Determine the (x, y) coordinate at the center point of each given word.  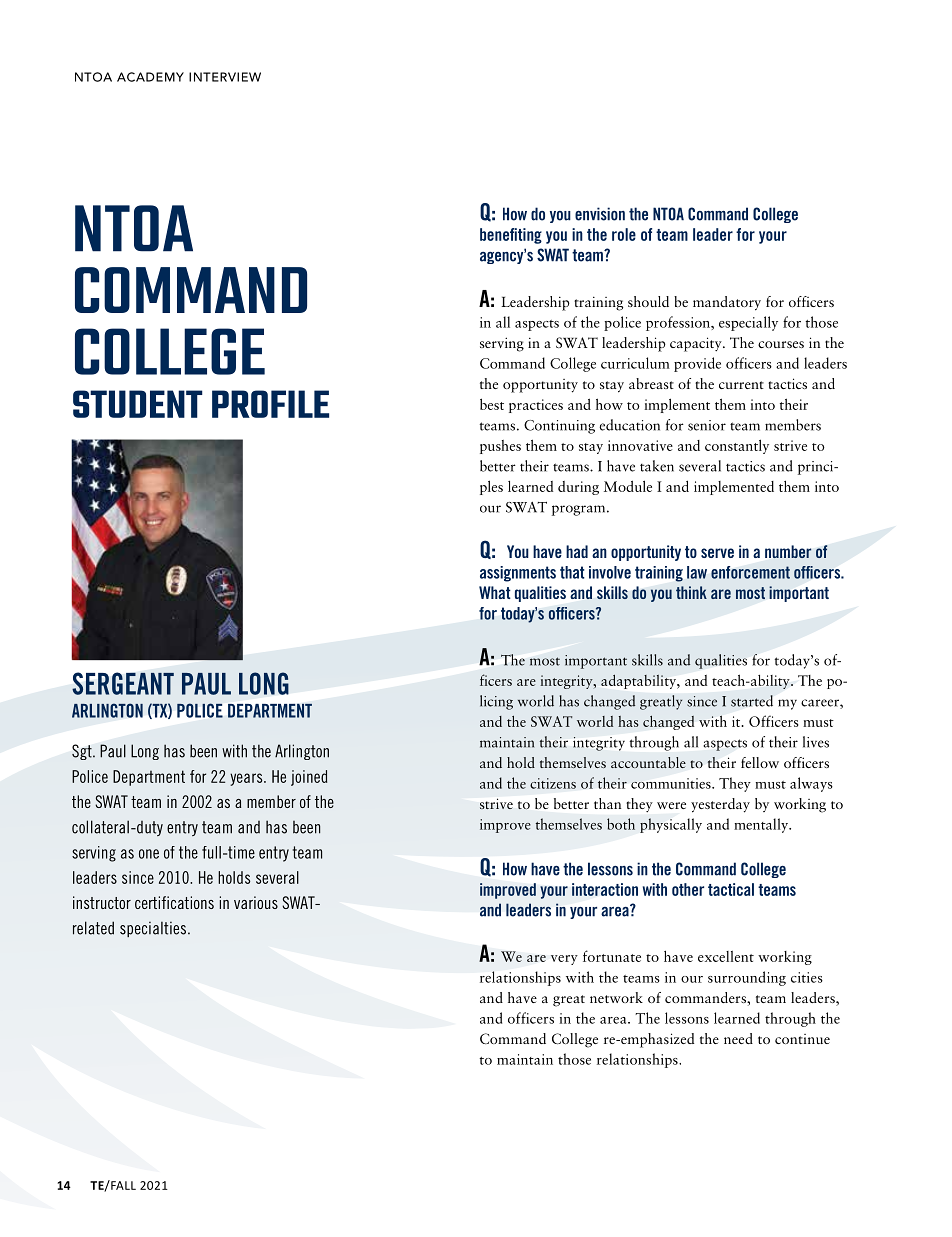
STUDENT (138, 404)
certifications (174, 902)
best (492, 404)
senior (707, 425)
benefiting (511, 236)
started (752, 701)
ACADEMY (150, 77)
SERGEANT (123, 683)
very (564, 960)
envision (600, 214)
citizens (553, 783)
